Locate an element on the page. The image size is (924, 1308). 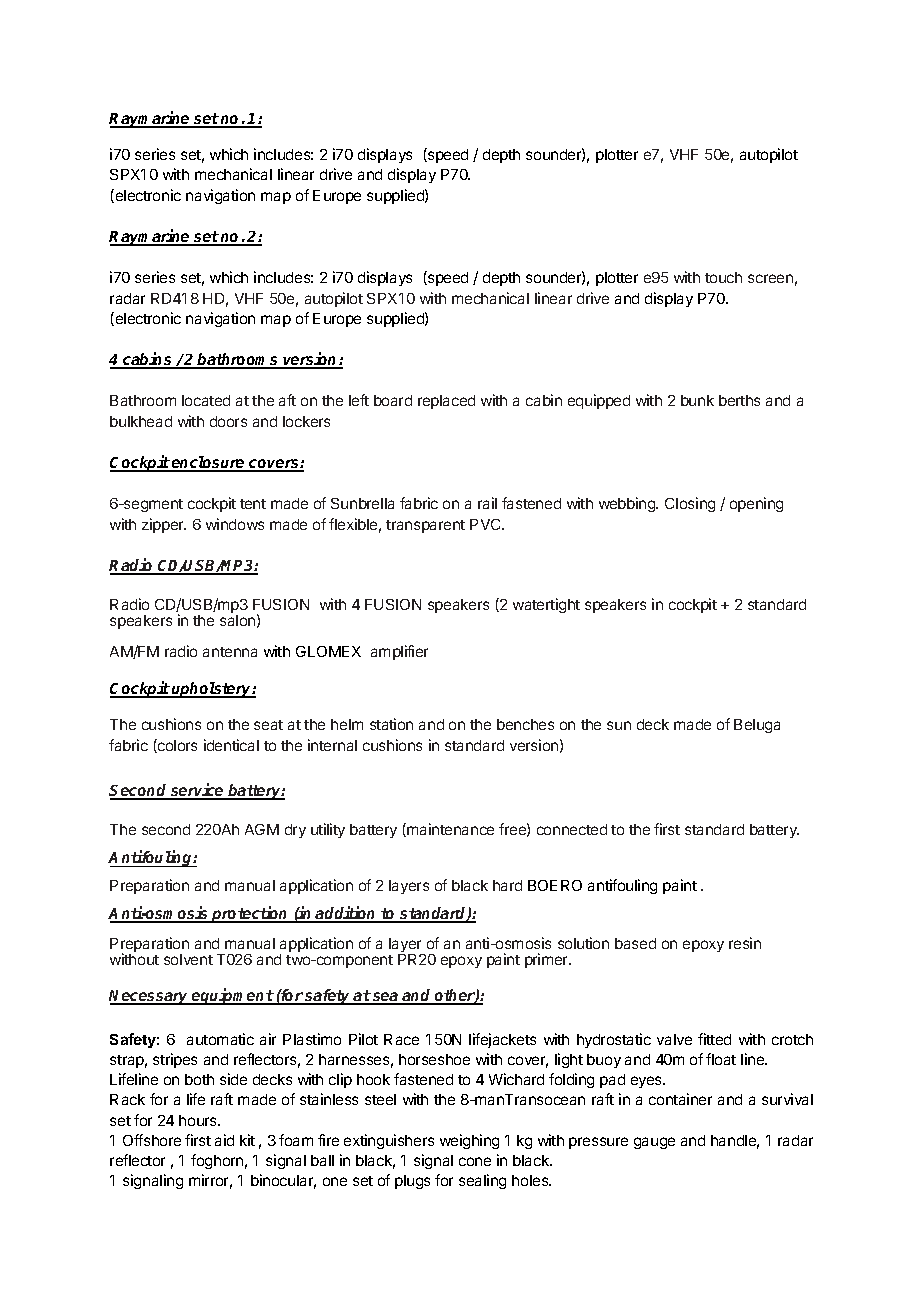
identical is located at coordinates (231, 745).
